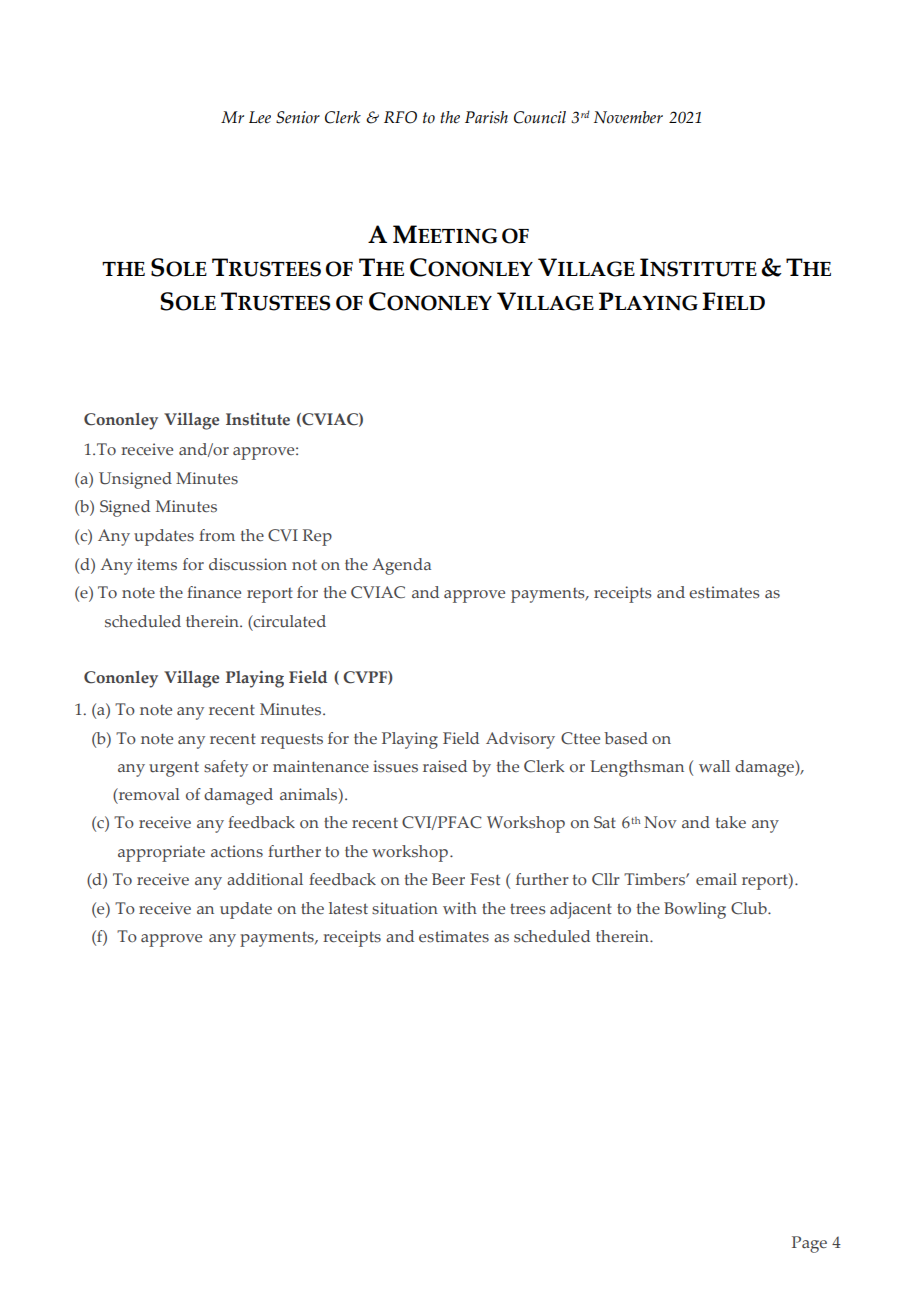 This screenshot has width=924, height=1308. Describe the element at coordinates (520, 740) in the screenshot. I see `Advisory` at that location.
